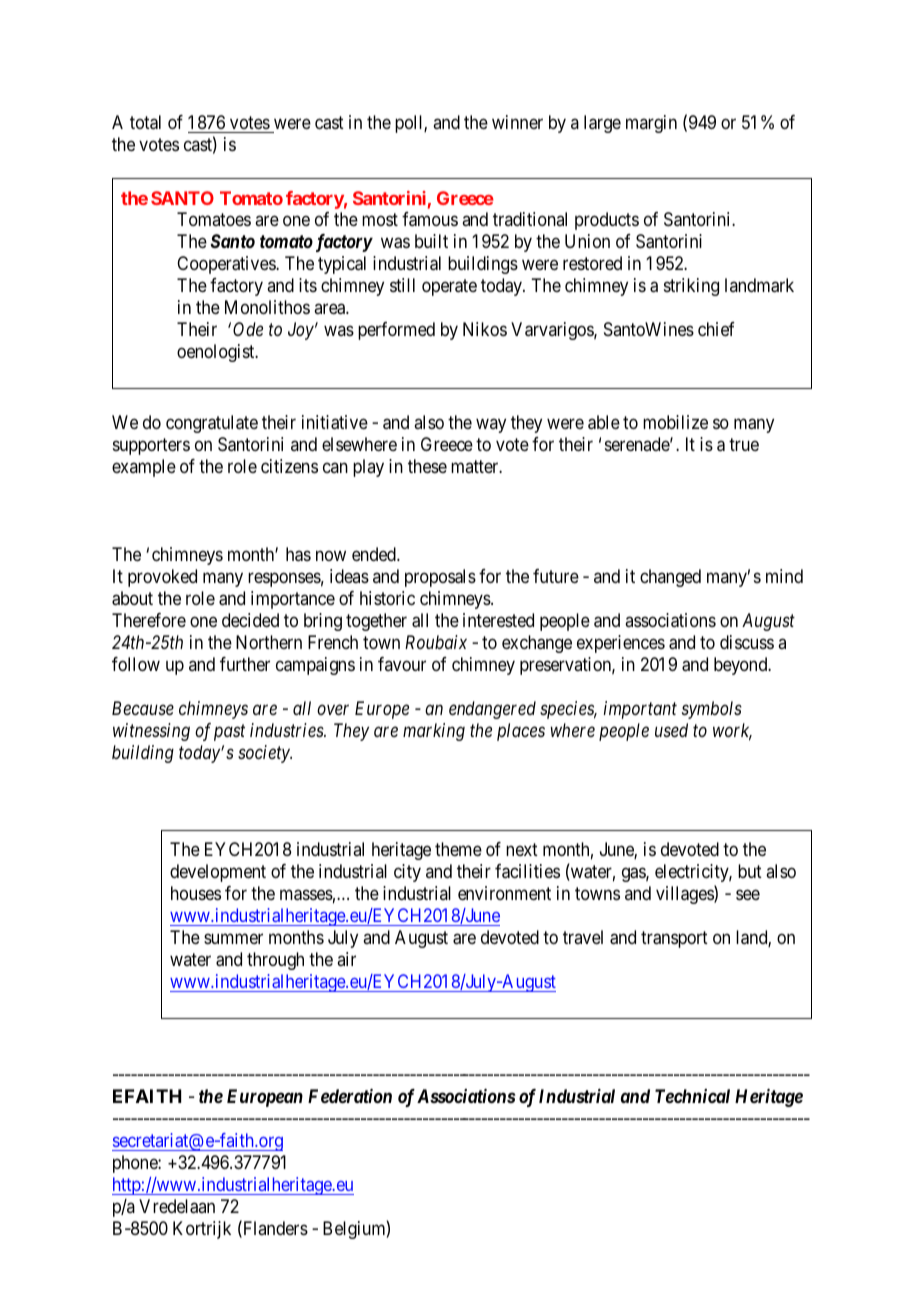  I want to click on Federation, so click(350, 1096).
